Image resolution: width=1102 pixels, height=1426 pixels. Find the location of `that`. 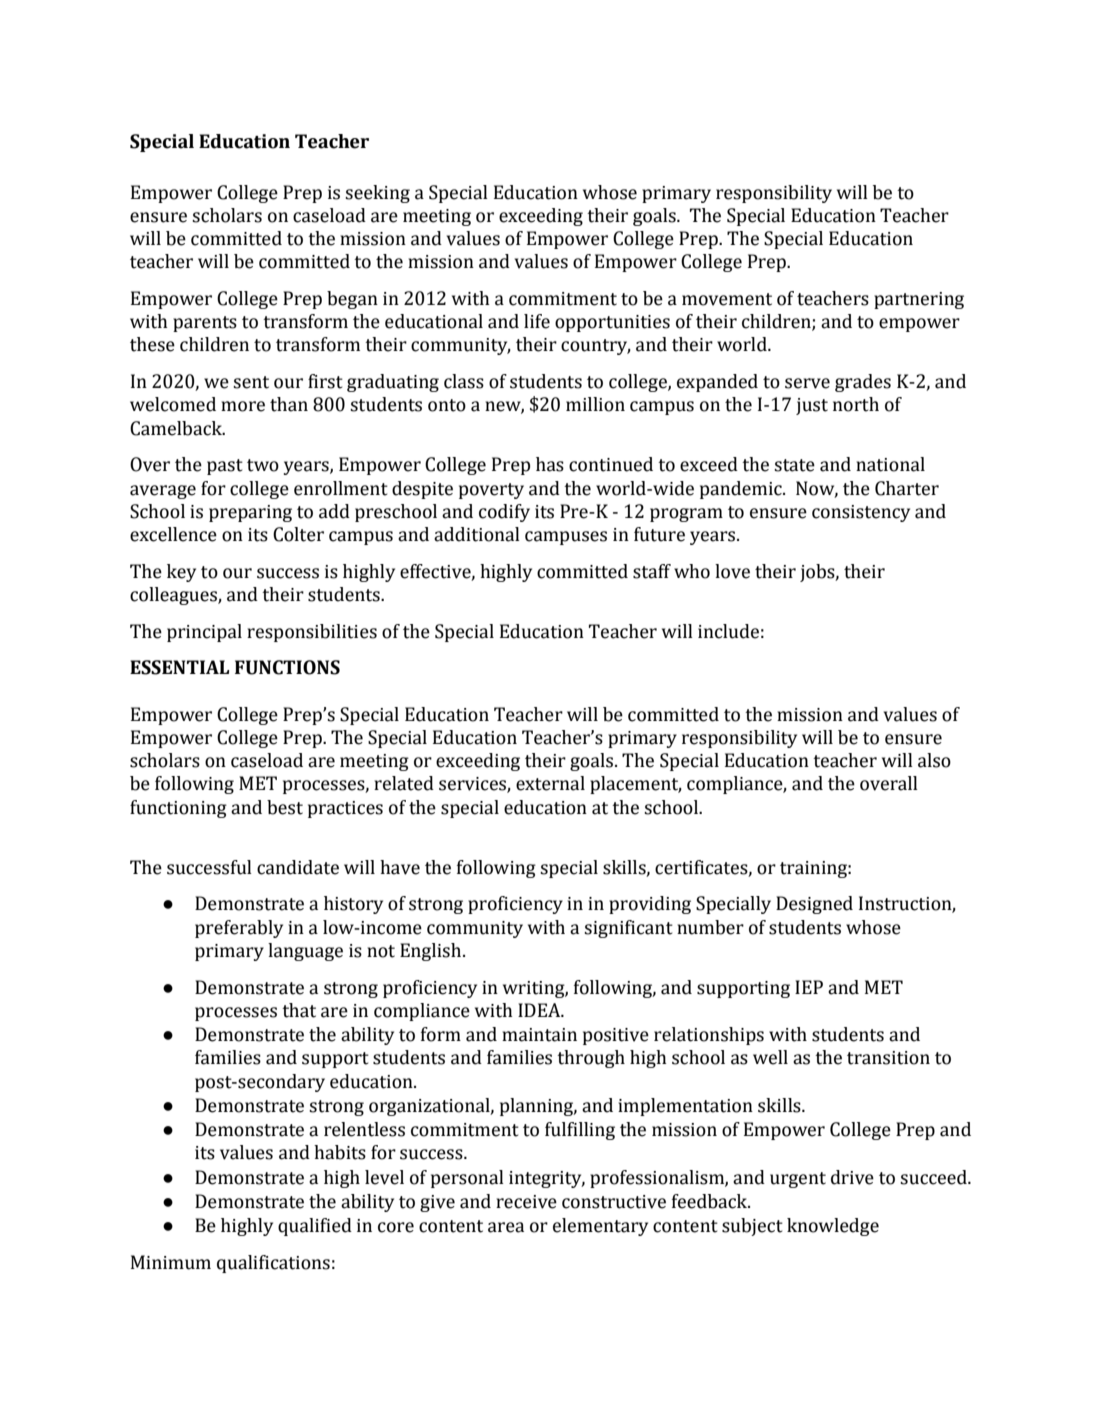

that is located at coordinates (299, 1010).
